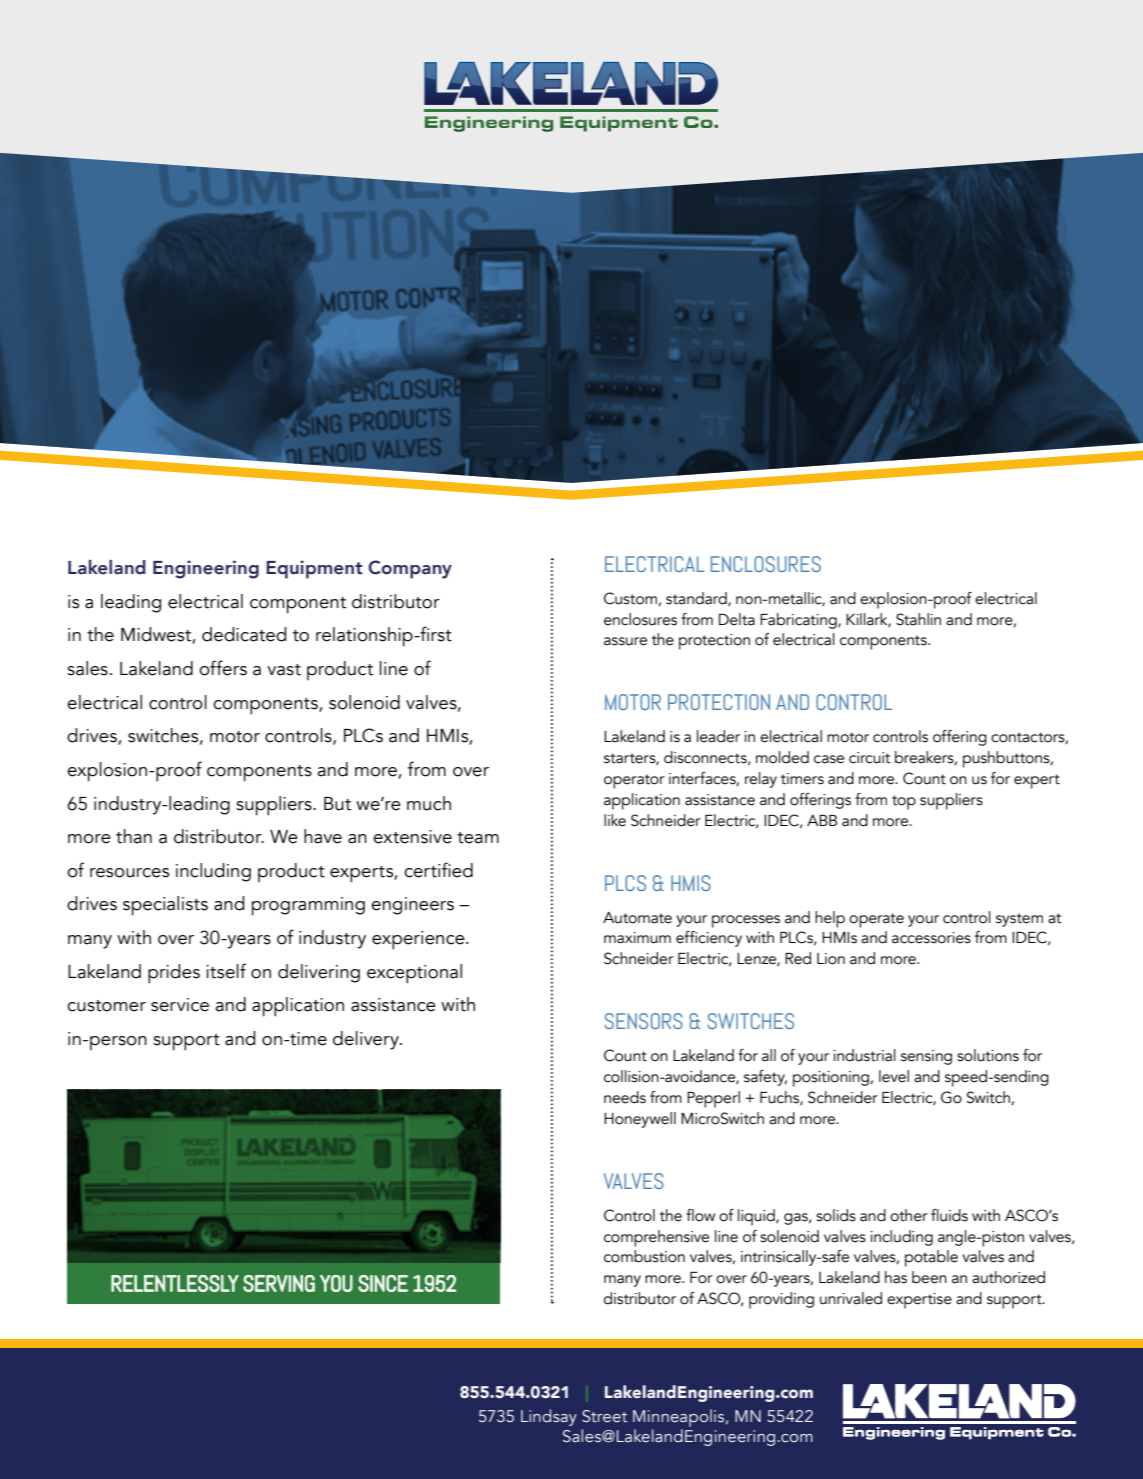 The image size is (1143, 1479). I want to click on Lindsay, so click(549, 1417).
